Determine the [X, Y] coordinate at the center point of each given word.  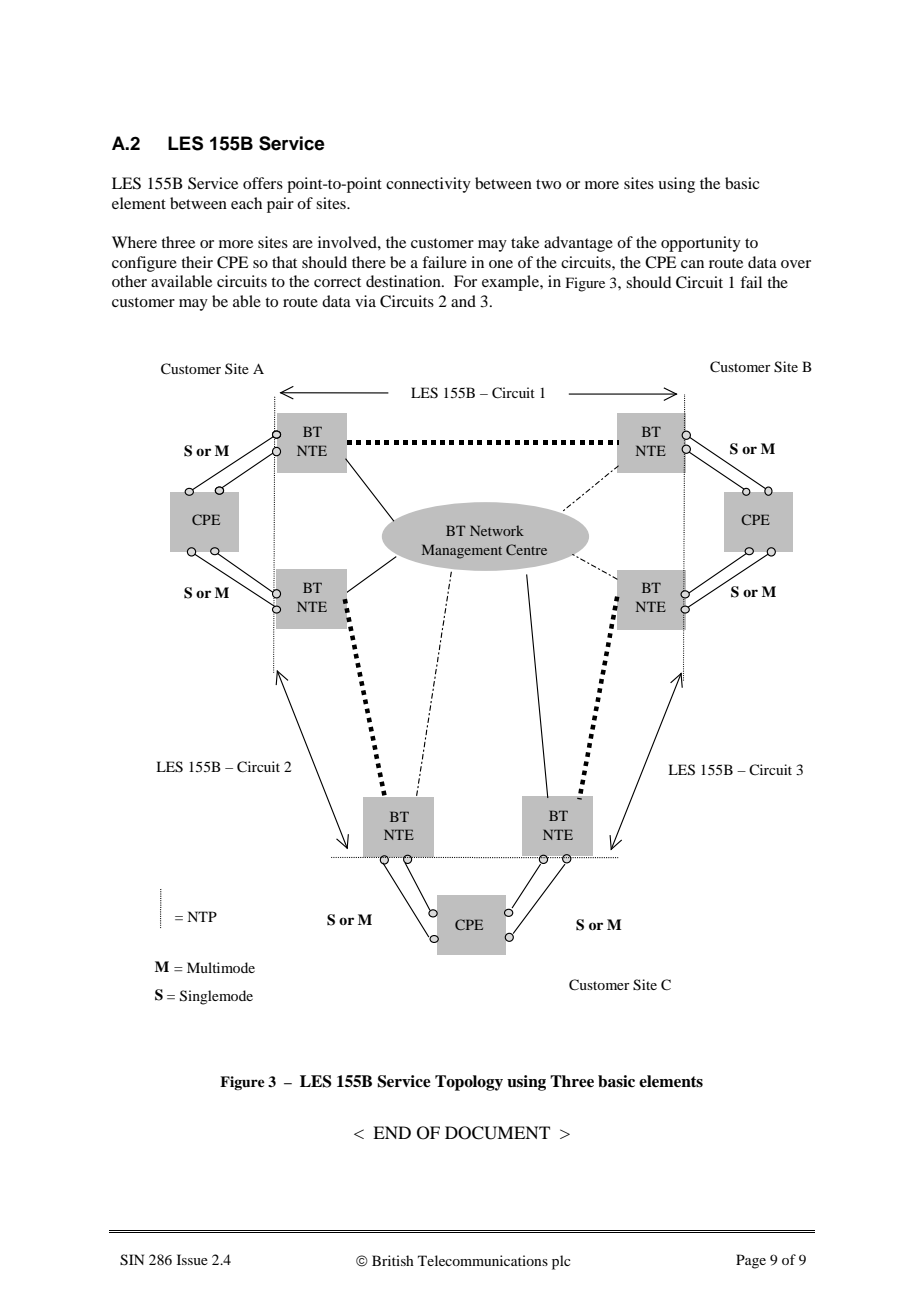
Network [497, 530]
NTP [202, 916]
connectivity [428, 185]
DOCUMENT [497, 1133]
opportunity [701, 244]
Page [751, 1261]
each [246, 203]
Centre [526, 549]
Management [462, 551]
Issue [192, 1259]
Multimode [221, 967]
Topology [469, 1083]
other [129, 281]
